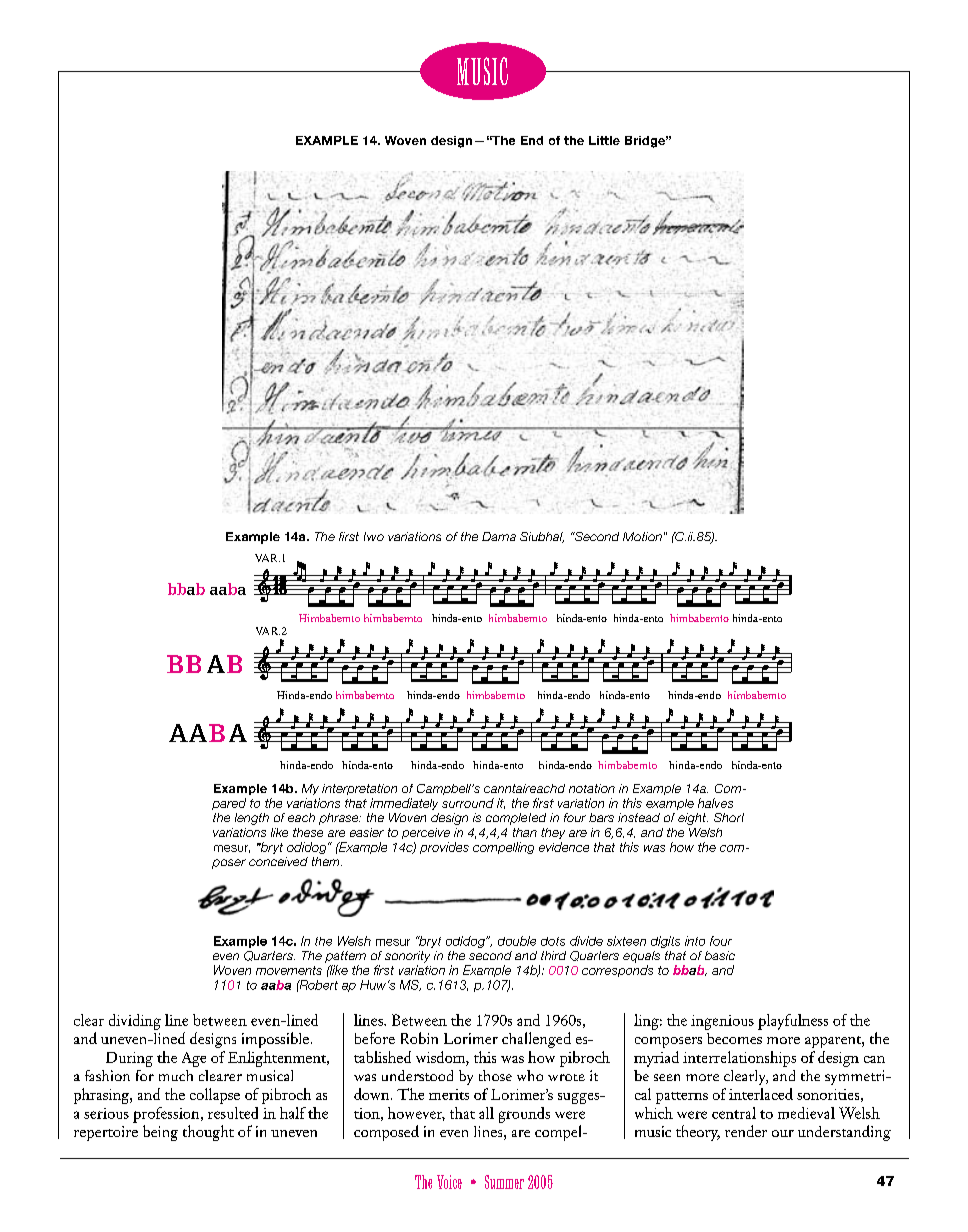  Describe the element at coordinates (604, 140) in the image. I see `Little` at that location.
